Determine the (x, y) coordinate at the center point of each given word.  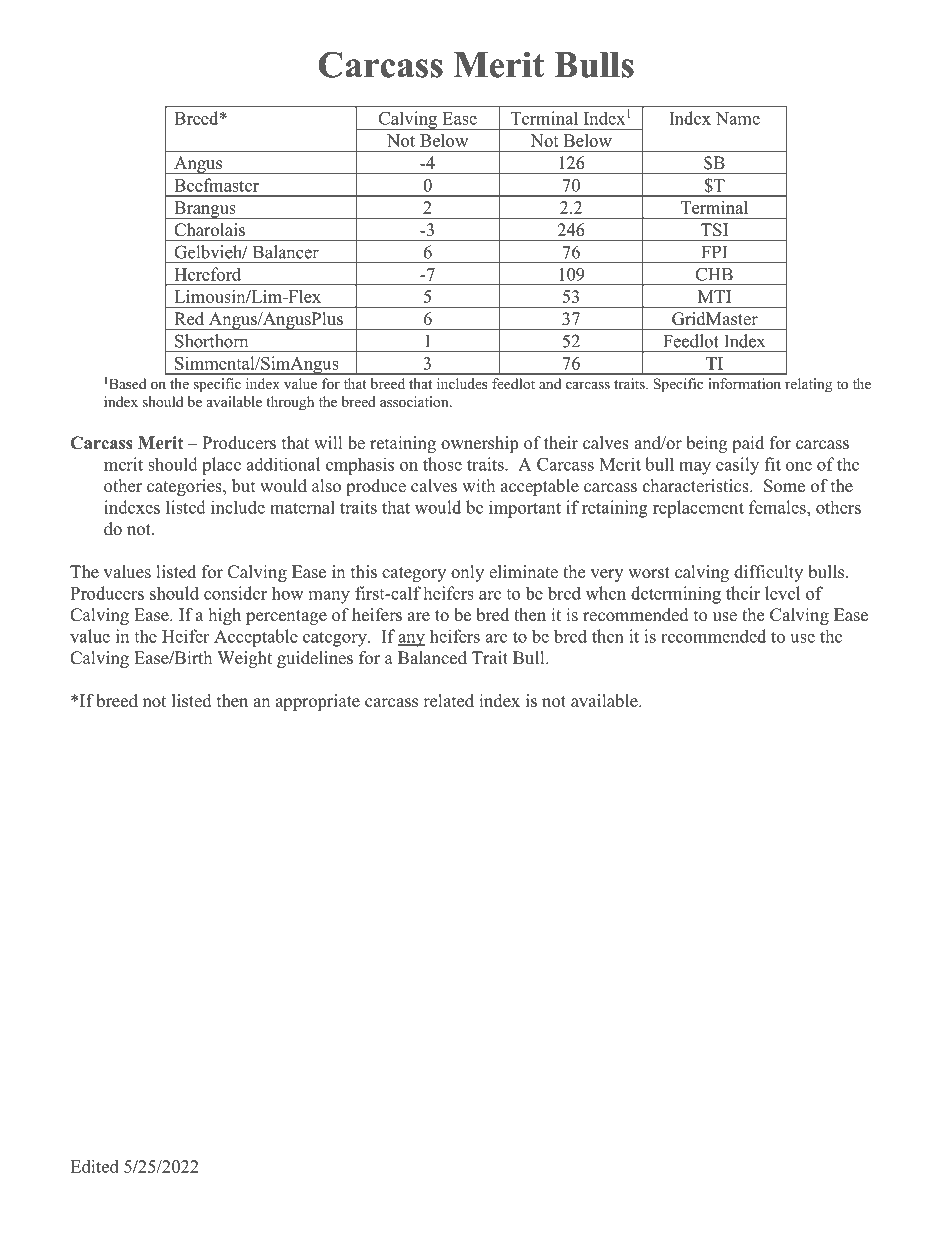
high (225, 616)
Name (738, 118)
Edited (94, 1166)
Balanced (432, 658)
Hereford (207, 274)
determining (676, 595)
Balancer (286, 252)
